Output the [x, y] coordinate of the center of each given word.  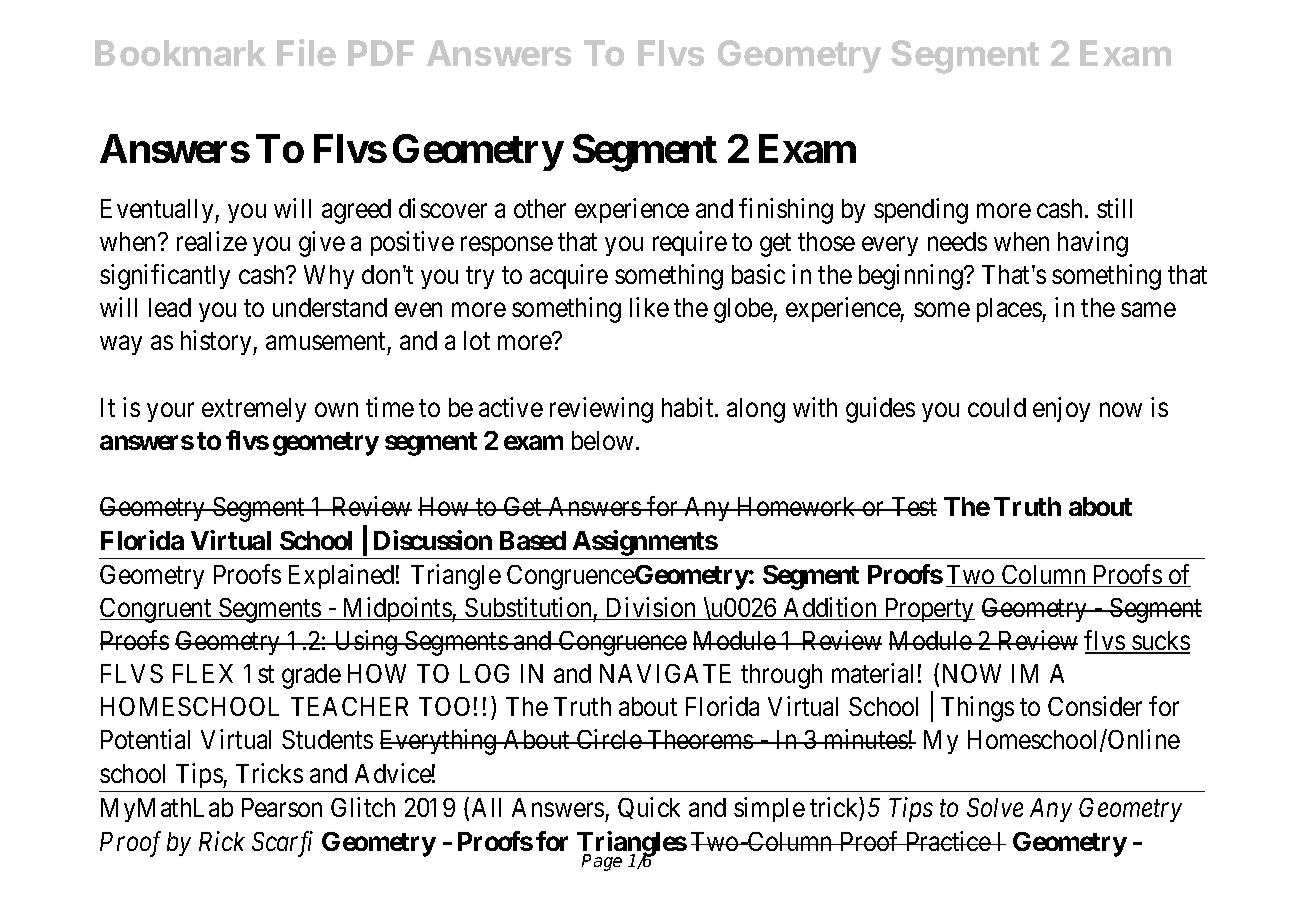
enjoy [1061, 409]
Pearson [282, 807]
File [306, 52]
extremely [254, 410]
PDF [381, 53]
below [604, 440]
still [1114, 208]
